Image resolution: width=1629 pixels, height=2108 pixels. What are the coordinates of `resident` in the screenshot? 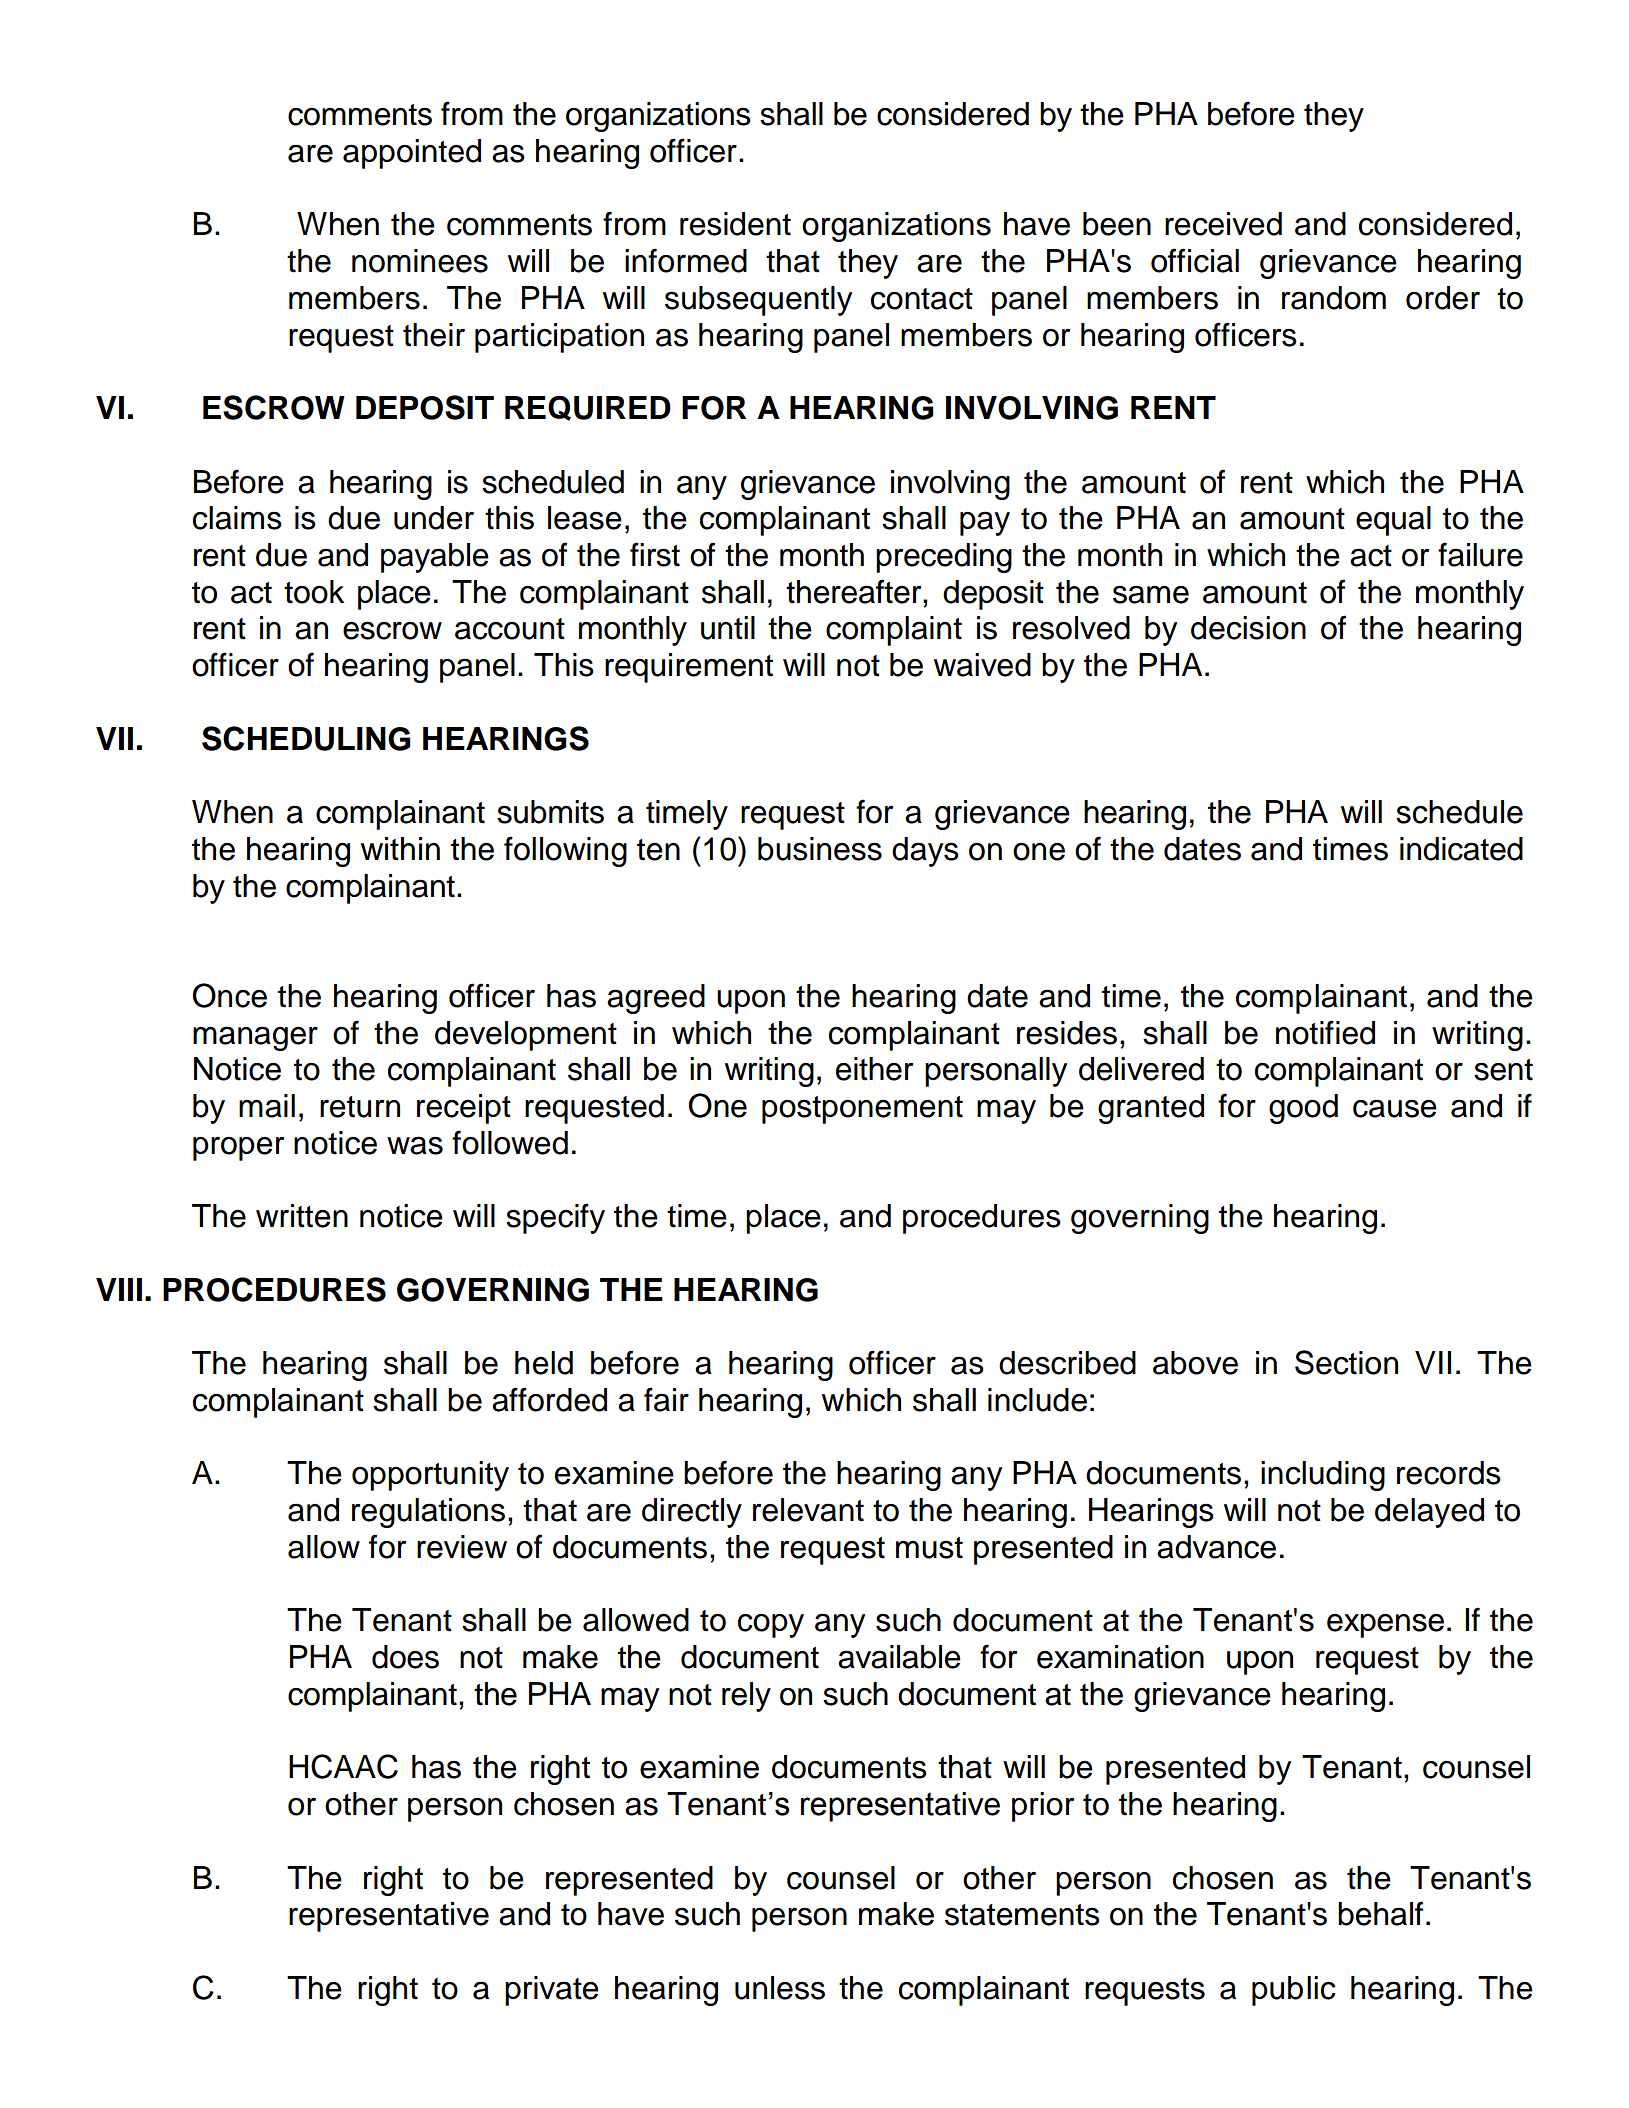 It's located at (735, 224).
